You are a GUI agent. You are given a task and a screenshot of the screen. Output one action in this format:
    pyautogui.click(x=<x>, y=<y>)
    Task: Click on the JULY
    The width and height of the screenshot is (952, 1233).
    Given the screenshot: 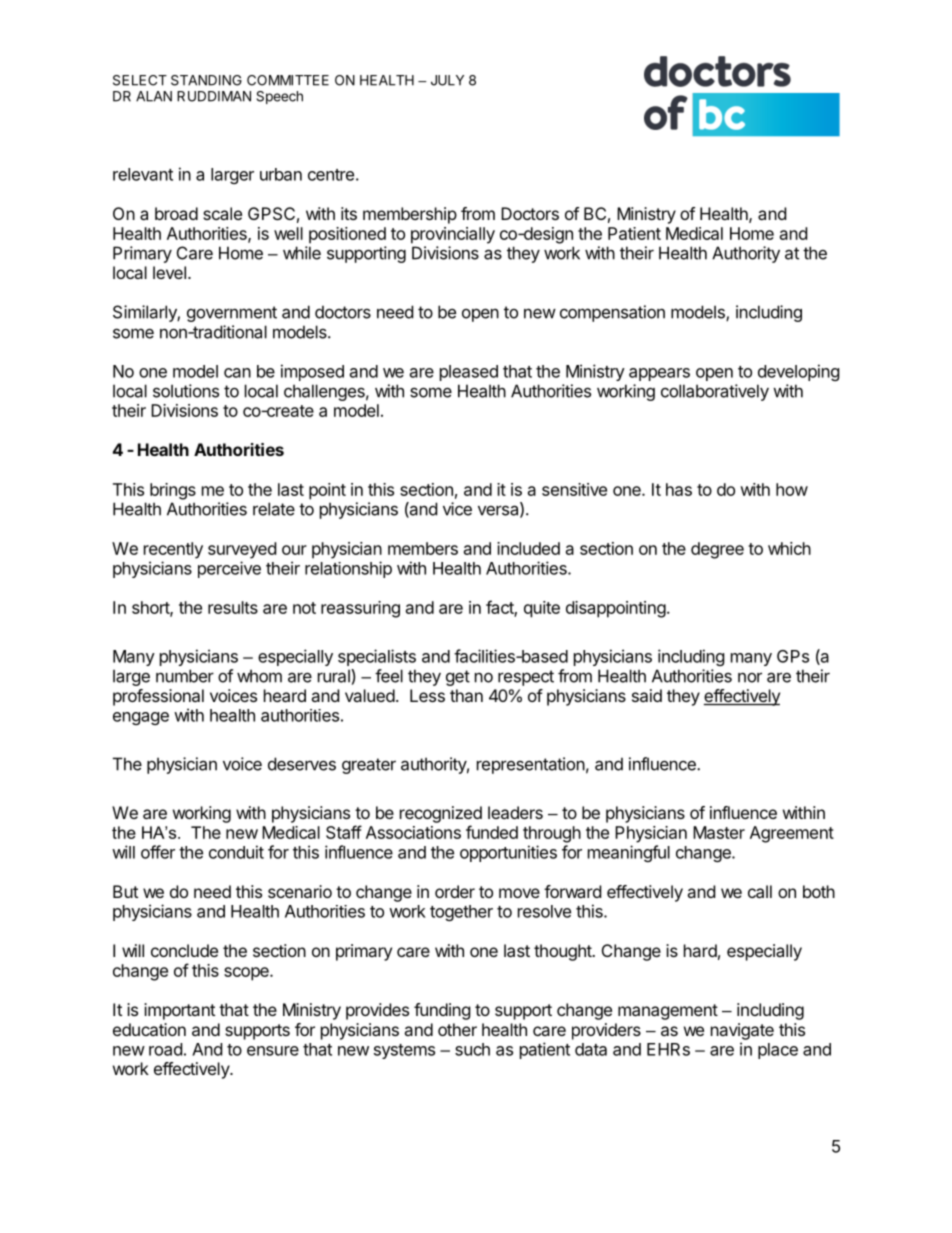 What is the action you would take?
    pyautogui.click(x=447, y=80)
